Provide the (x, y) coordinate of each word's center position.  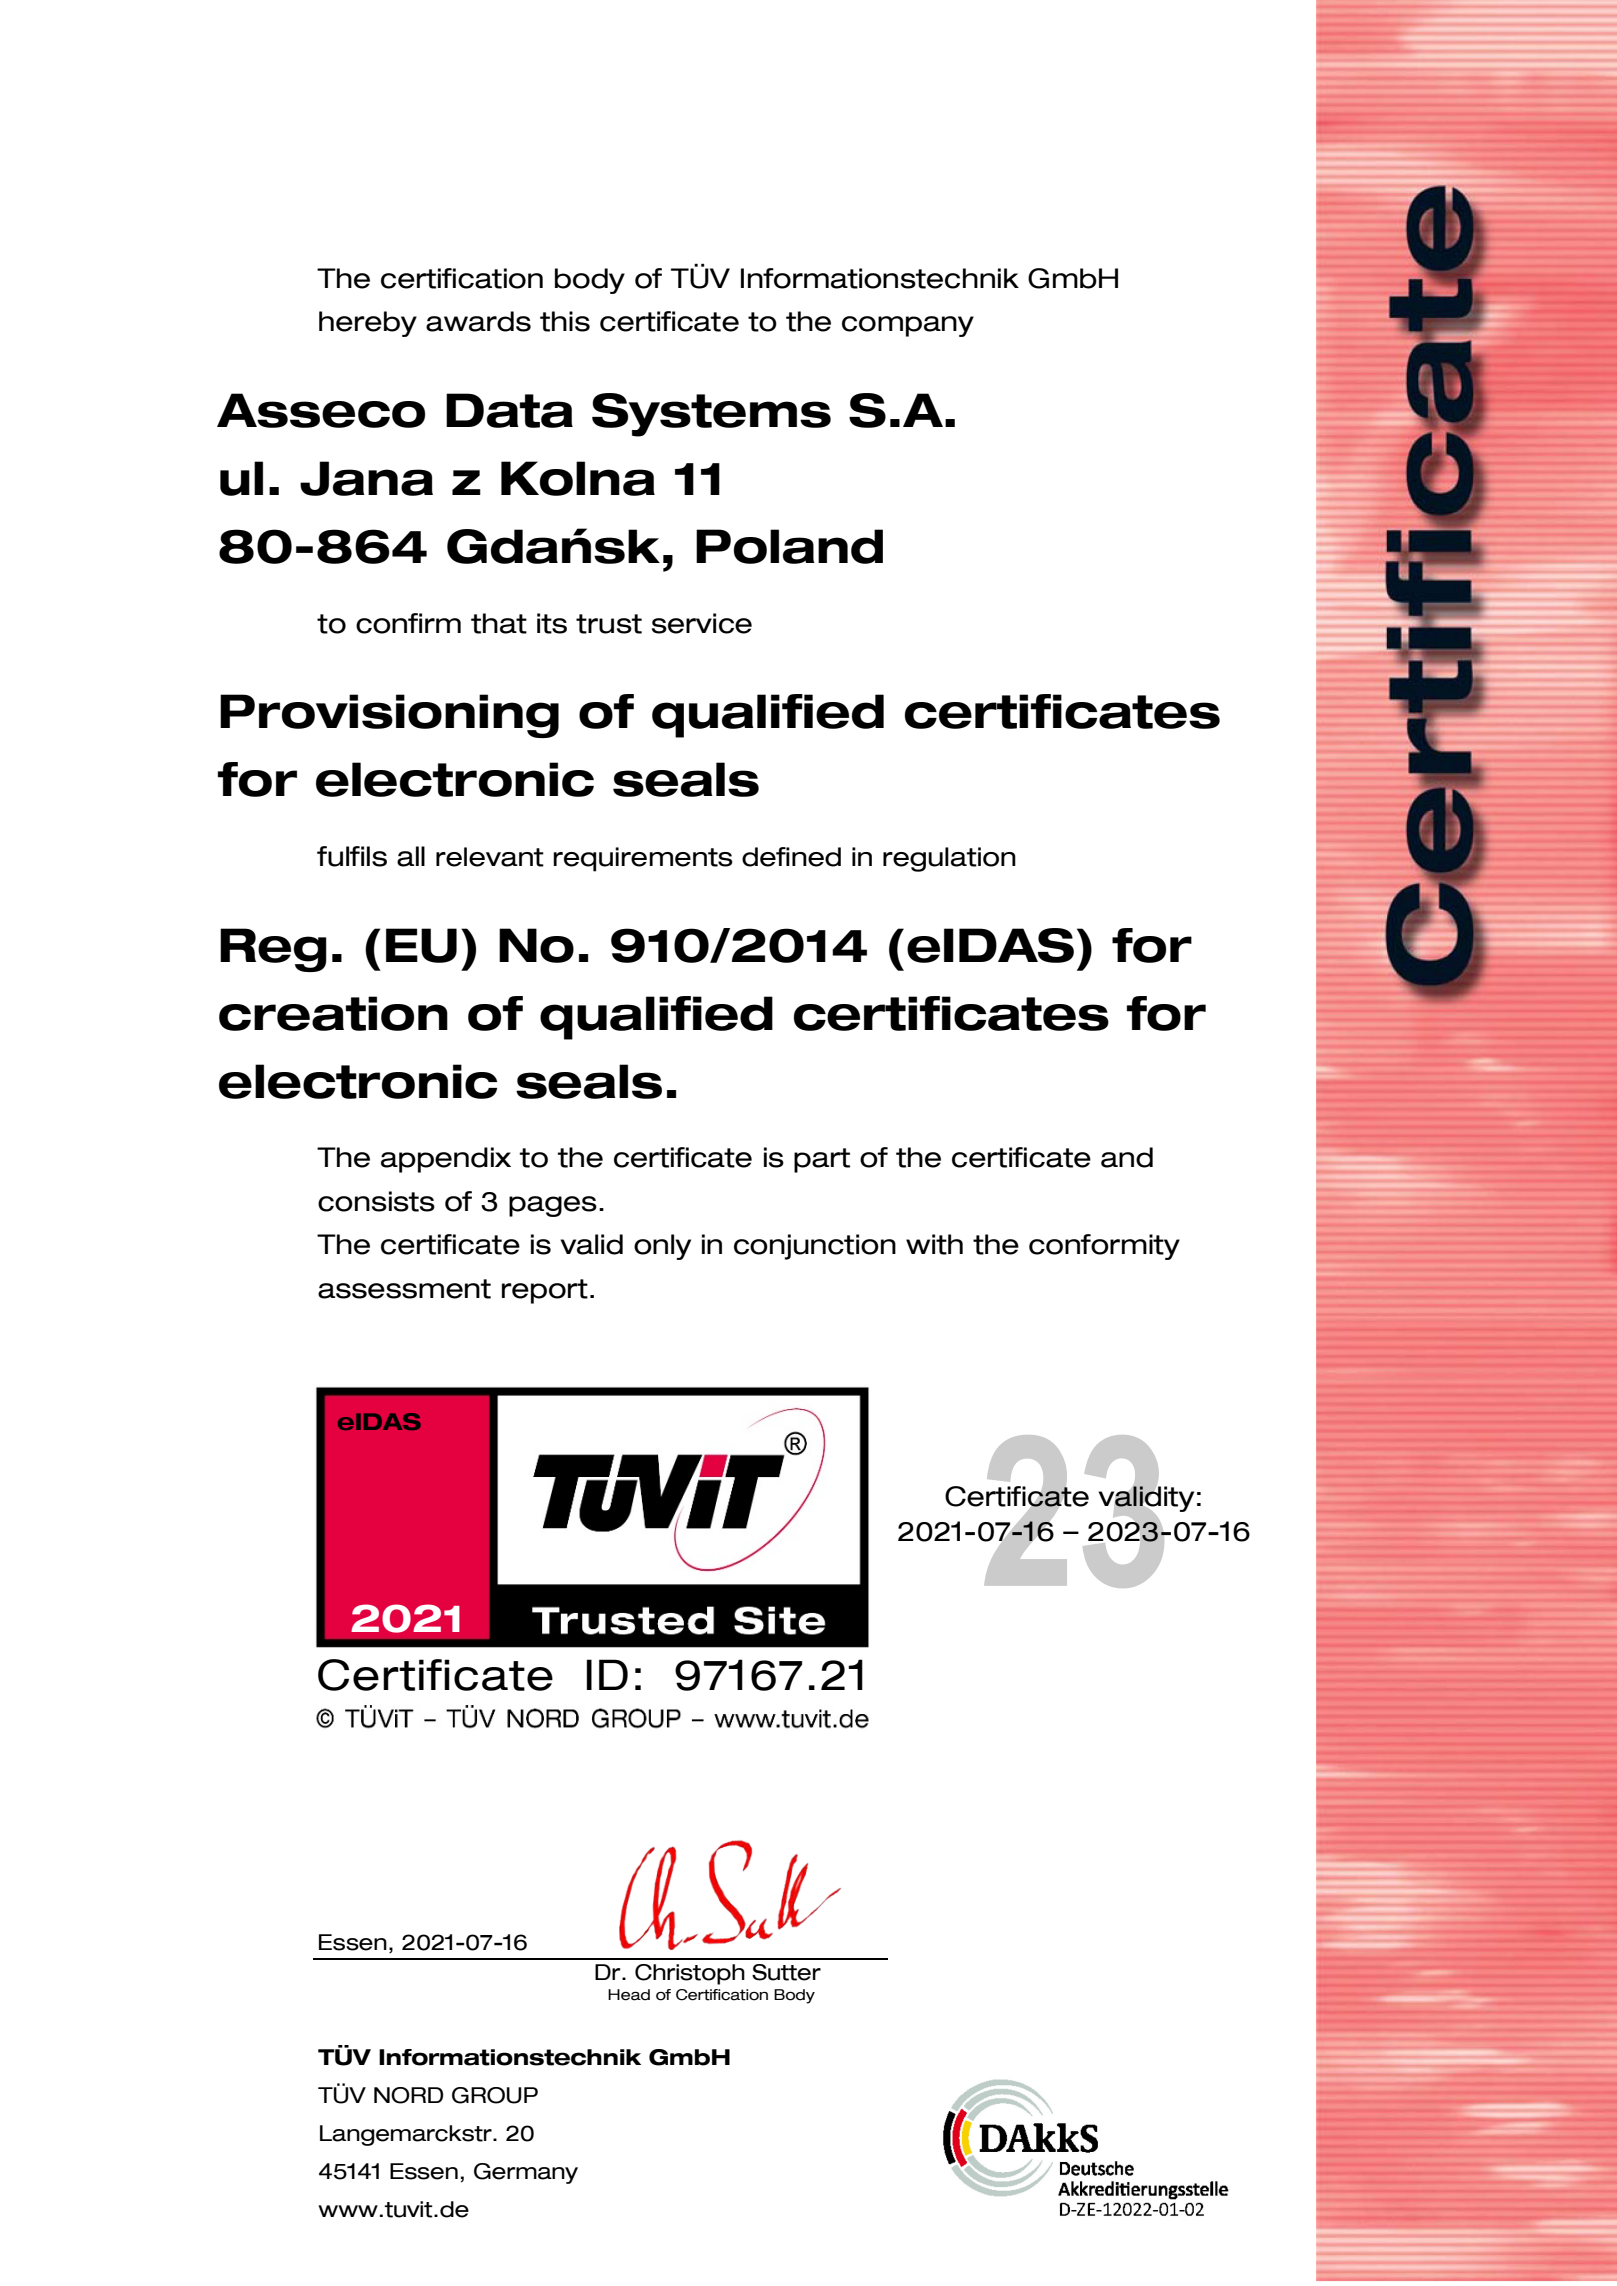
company (908, 326)
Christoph (690, 1974)
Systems (711, 415)
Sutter (786, 1972)
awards (478, 321)
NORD (408, 2095)
